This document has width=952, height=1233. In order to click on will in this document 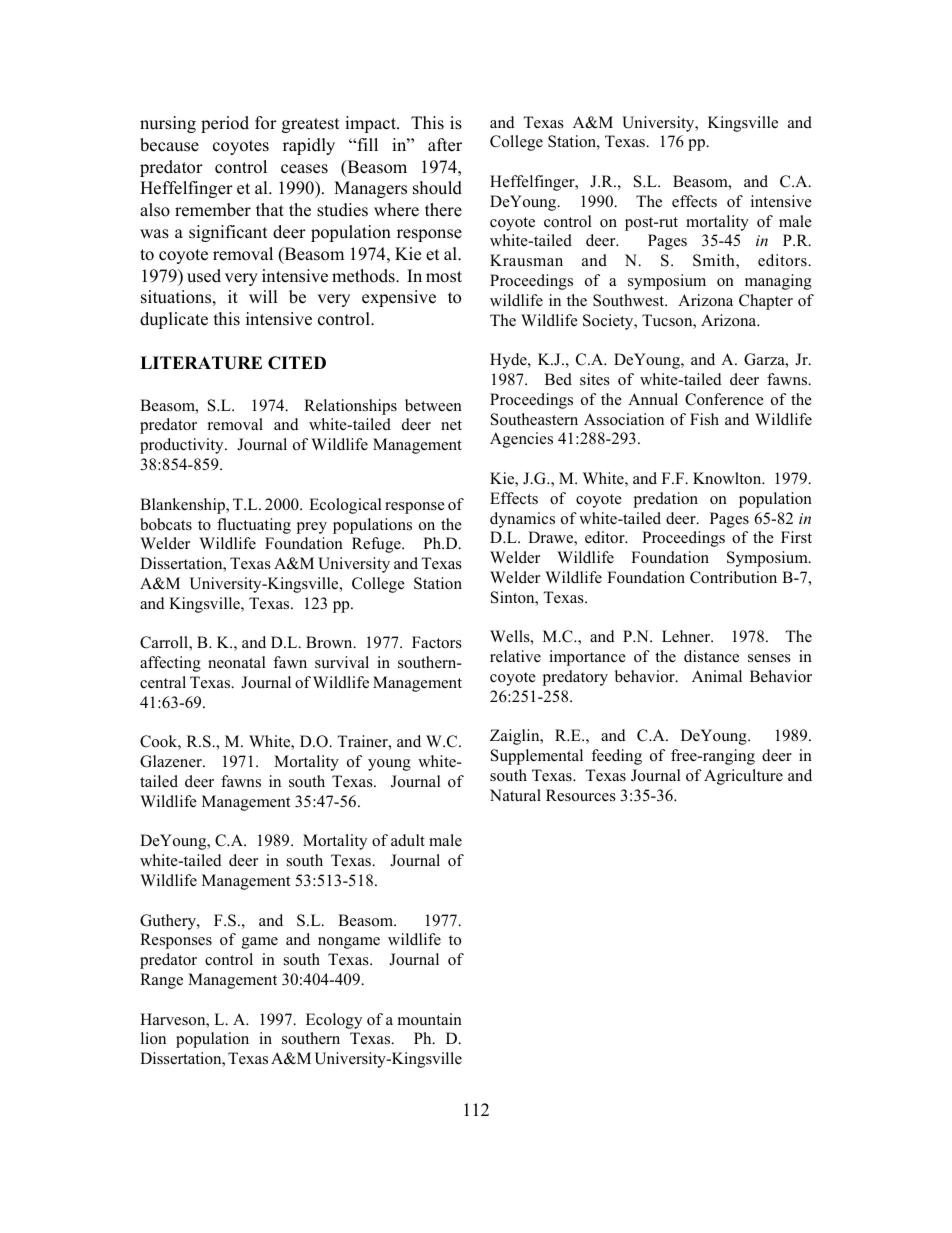, I will do `click(263, 296)`.
